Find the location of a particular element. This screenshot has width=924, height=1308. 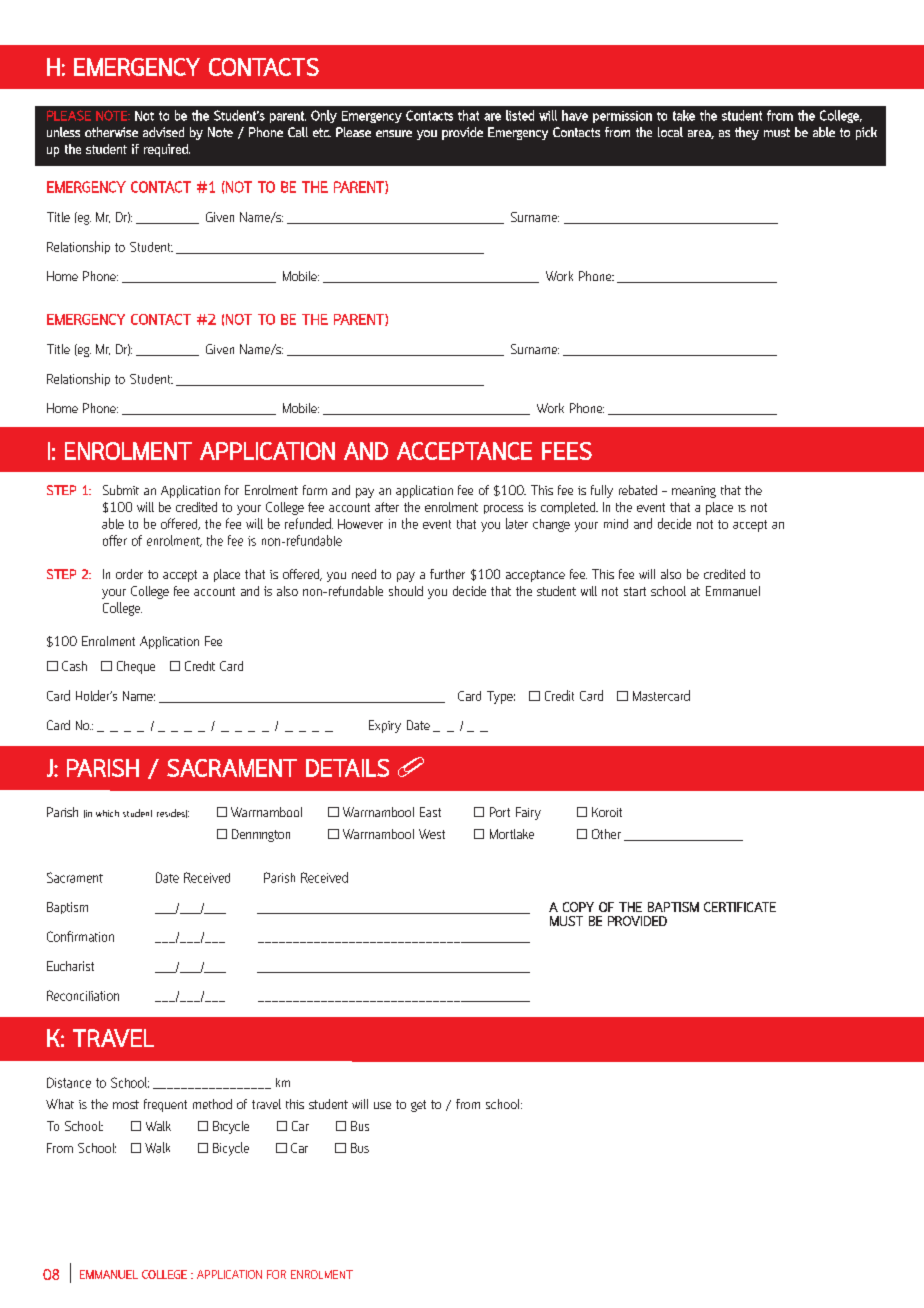

they is located at coordinates (747, 133).
